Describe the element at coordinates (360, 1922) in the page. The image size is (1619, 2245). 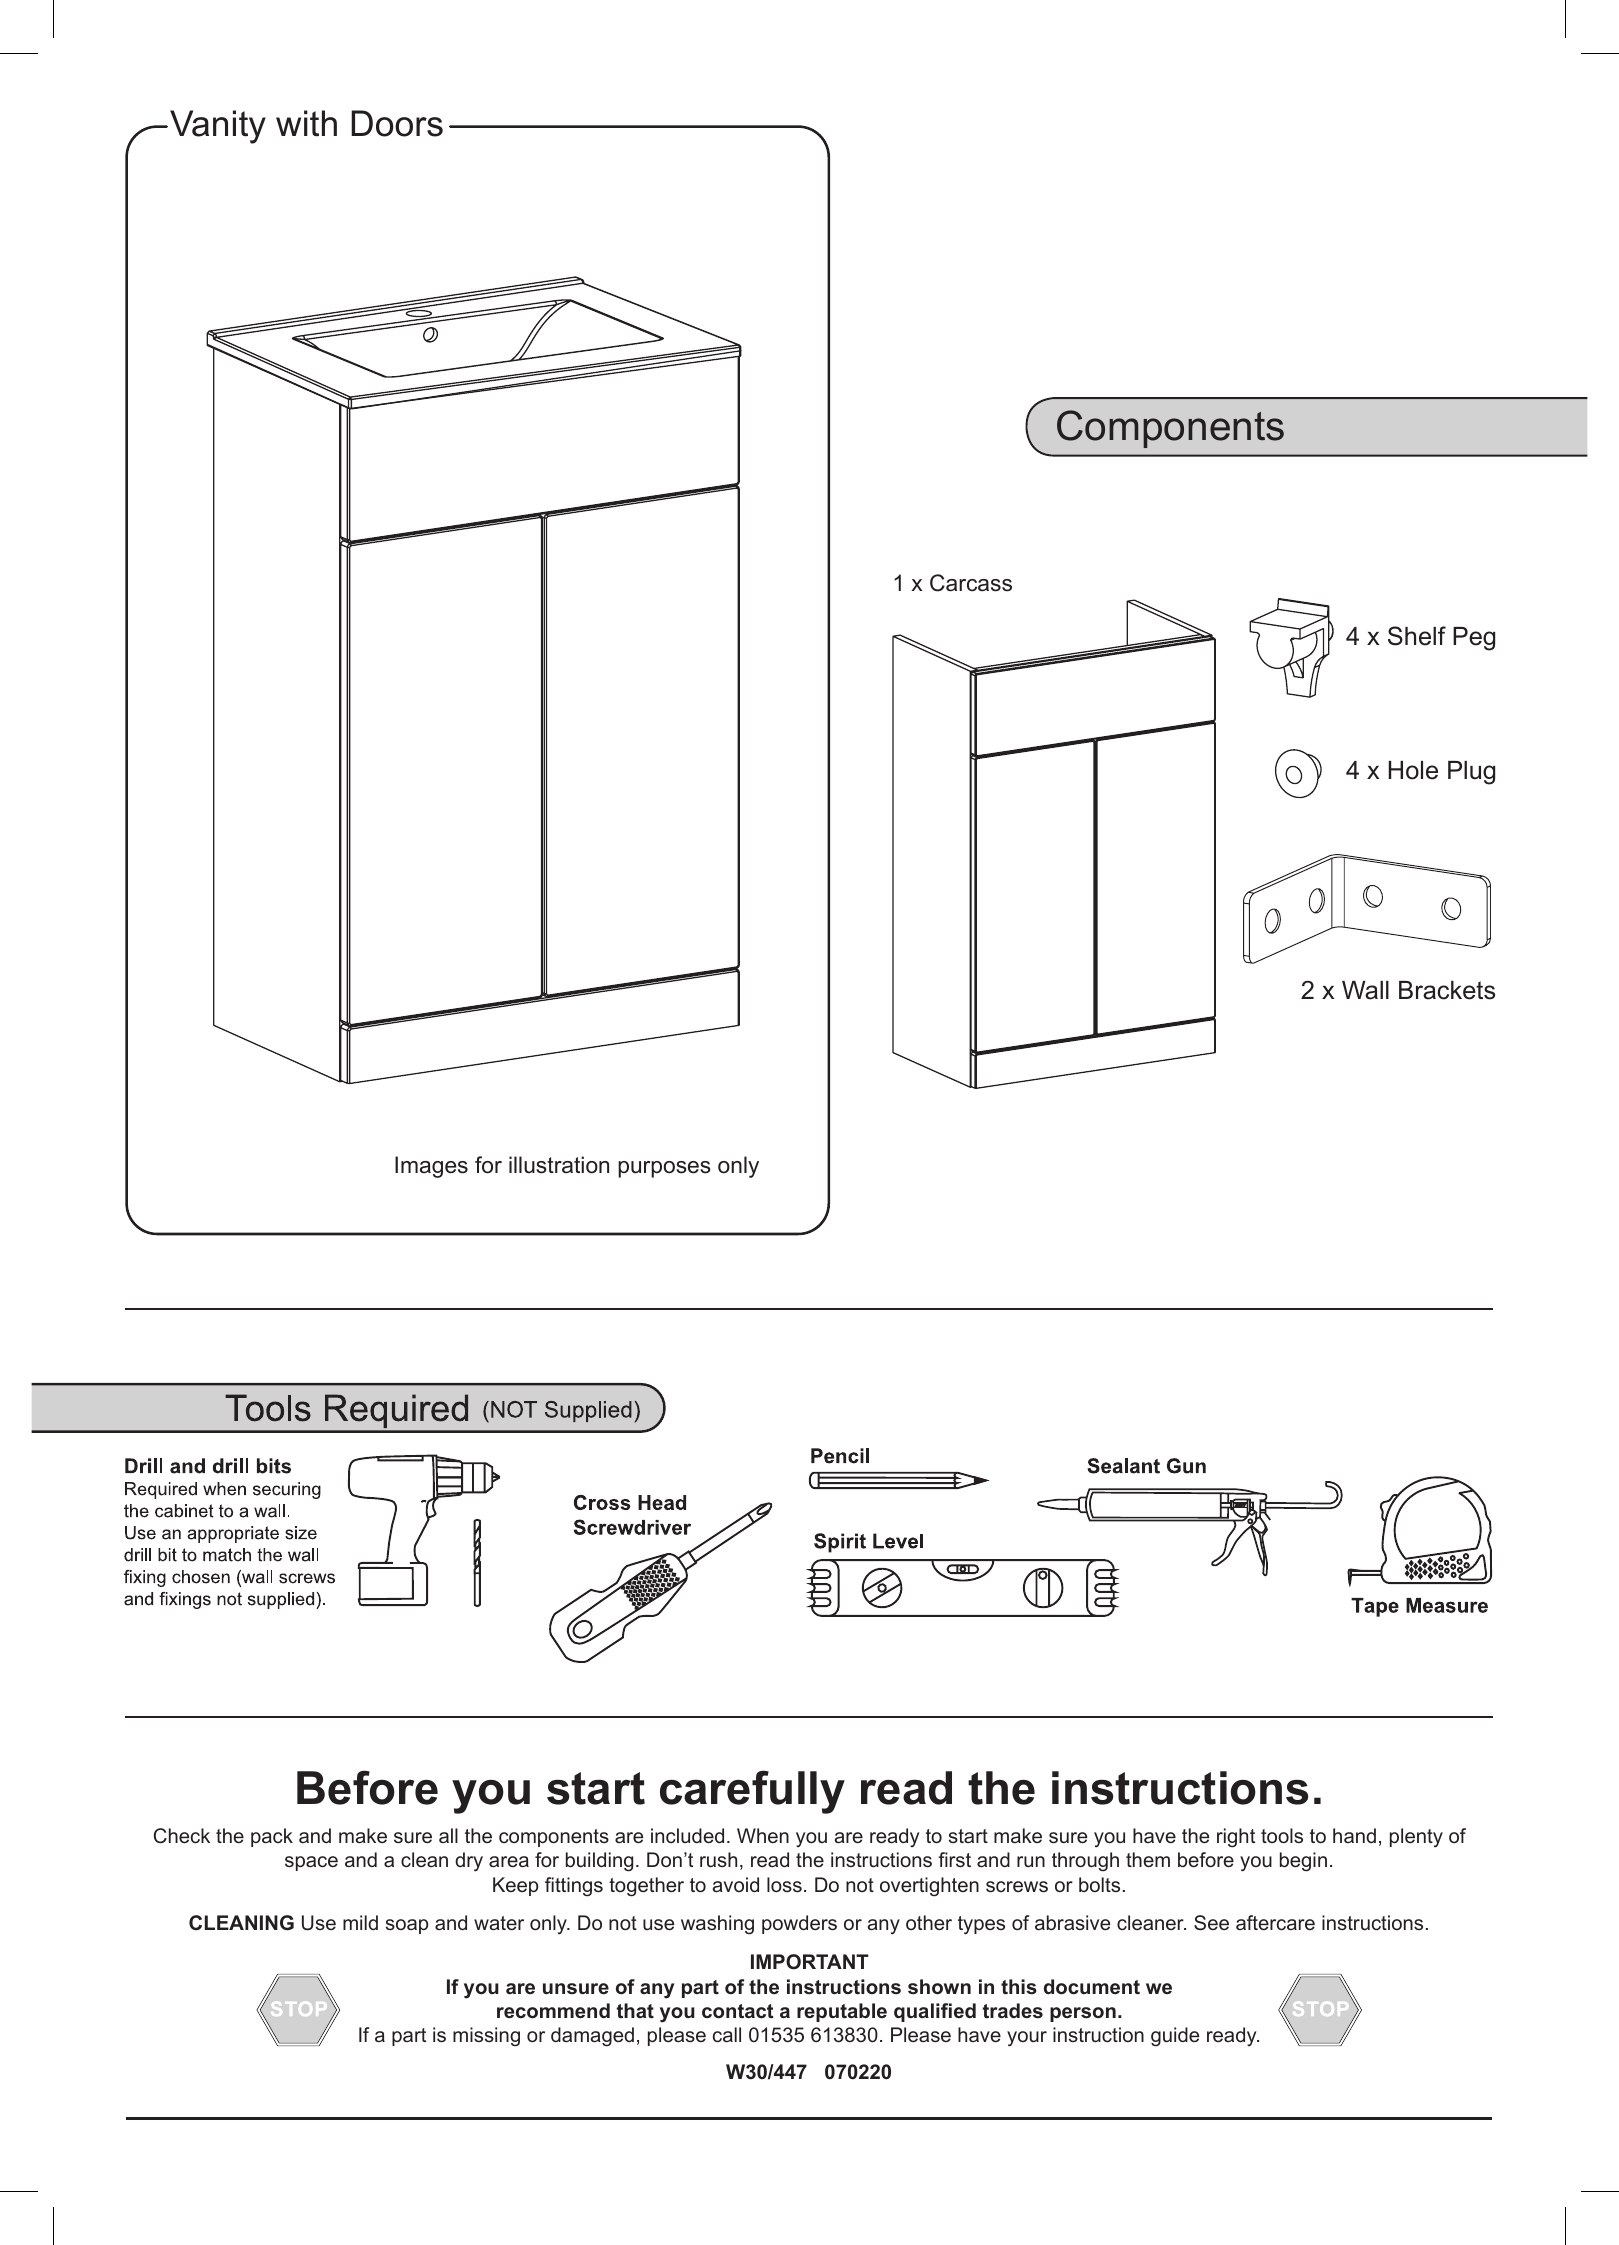
I see `mild` at that location.
